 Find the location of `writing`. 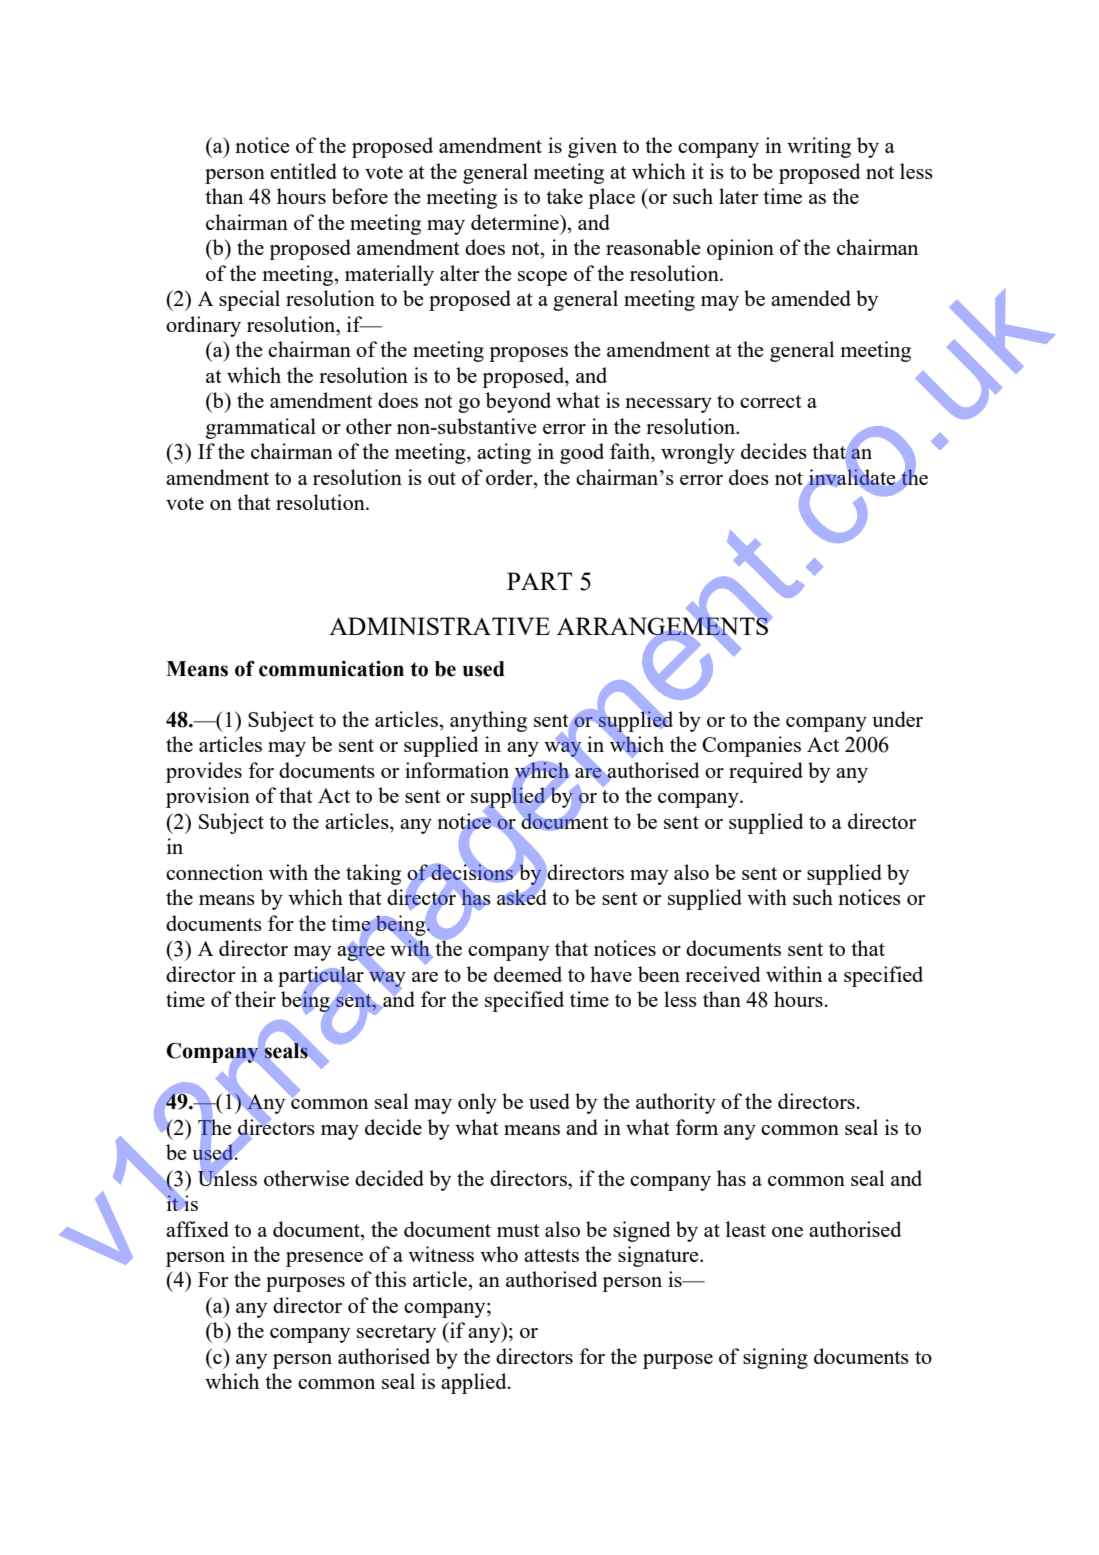

writing is located at coordinates (819, 147).
